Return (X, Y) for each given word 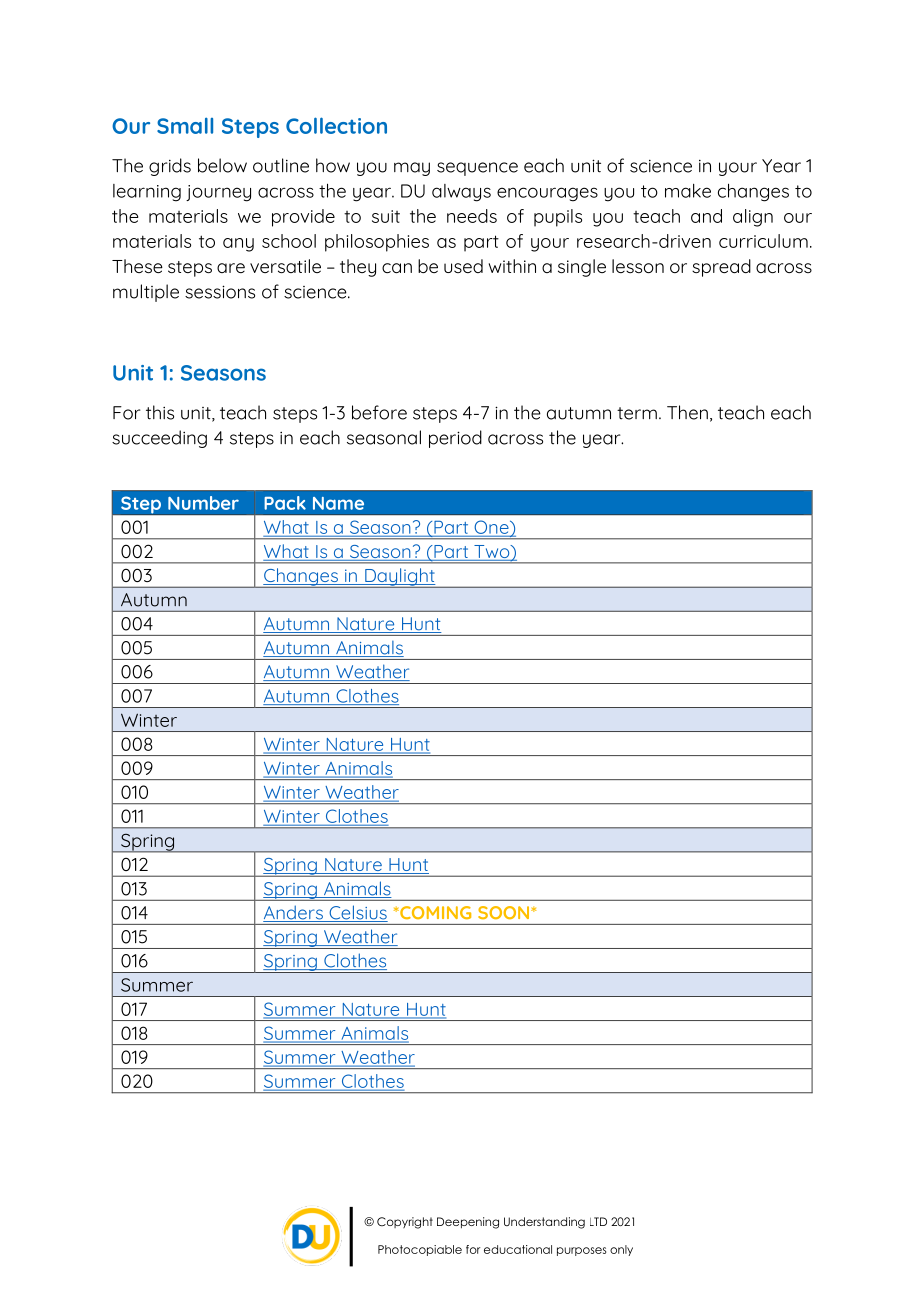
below (222, 165)
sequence (477, 169)
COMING (434, 912)
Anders (294, 913)
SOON (505, 912)
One (492, 528)
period (455, 439)
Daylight (400, 578)
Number (203, 503)
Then (687, 412)
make (688, 191)
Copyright (405, 1223)
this (160, 412)
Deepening (468, 1223)
